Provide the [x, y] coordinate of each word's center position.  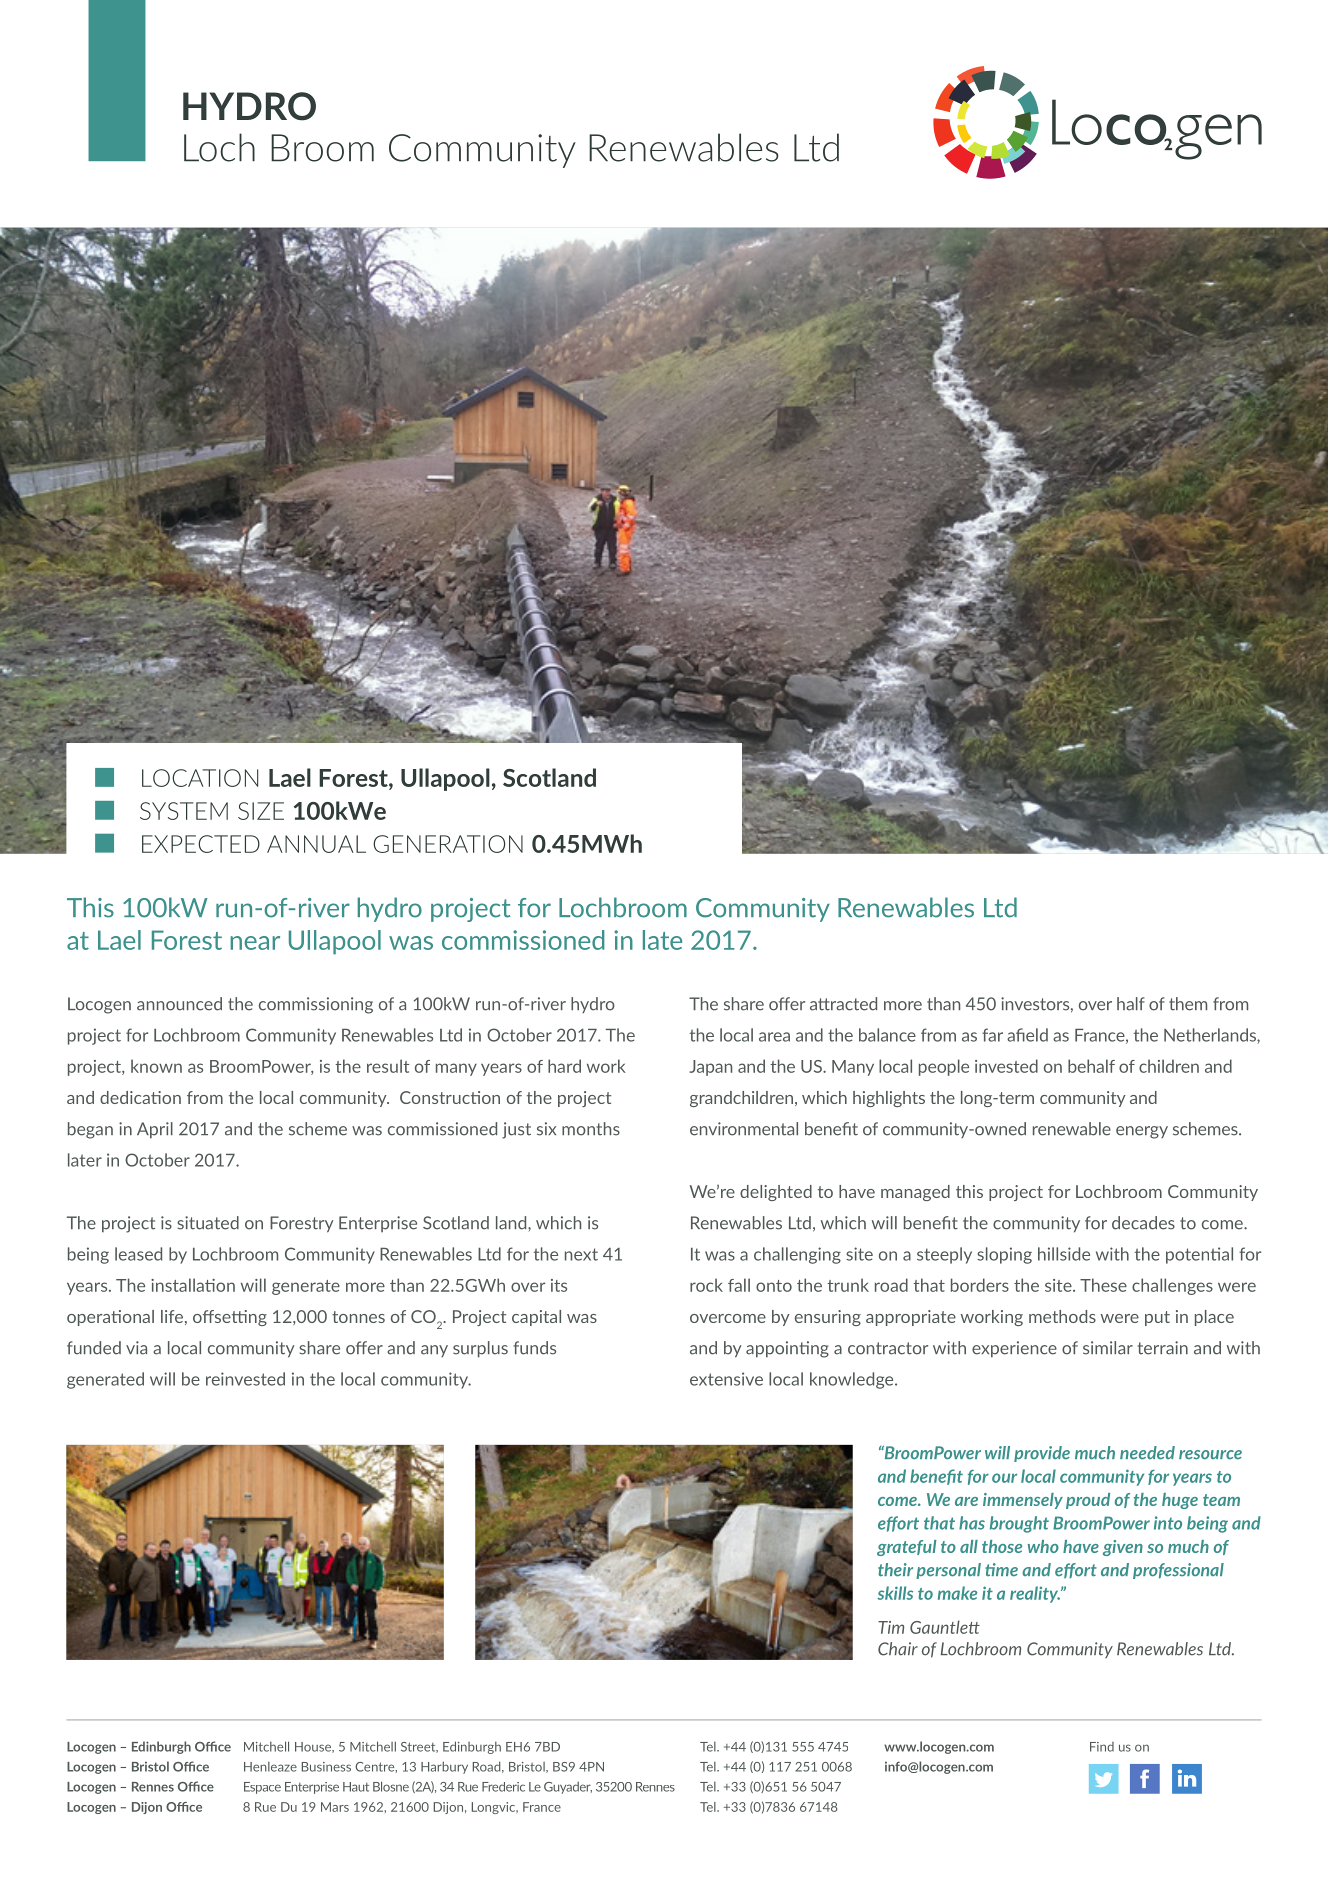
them [1188, 1004]
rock [706, 1285]
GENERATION [448, 844]
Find [1102, 1747]
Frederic [503, 1787]
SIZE [261, 811]
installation [193, 1285]
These [1103, 1285]
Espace [262, 1788]
